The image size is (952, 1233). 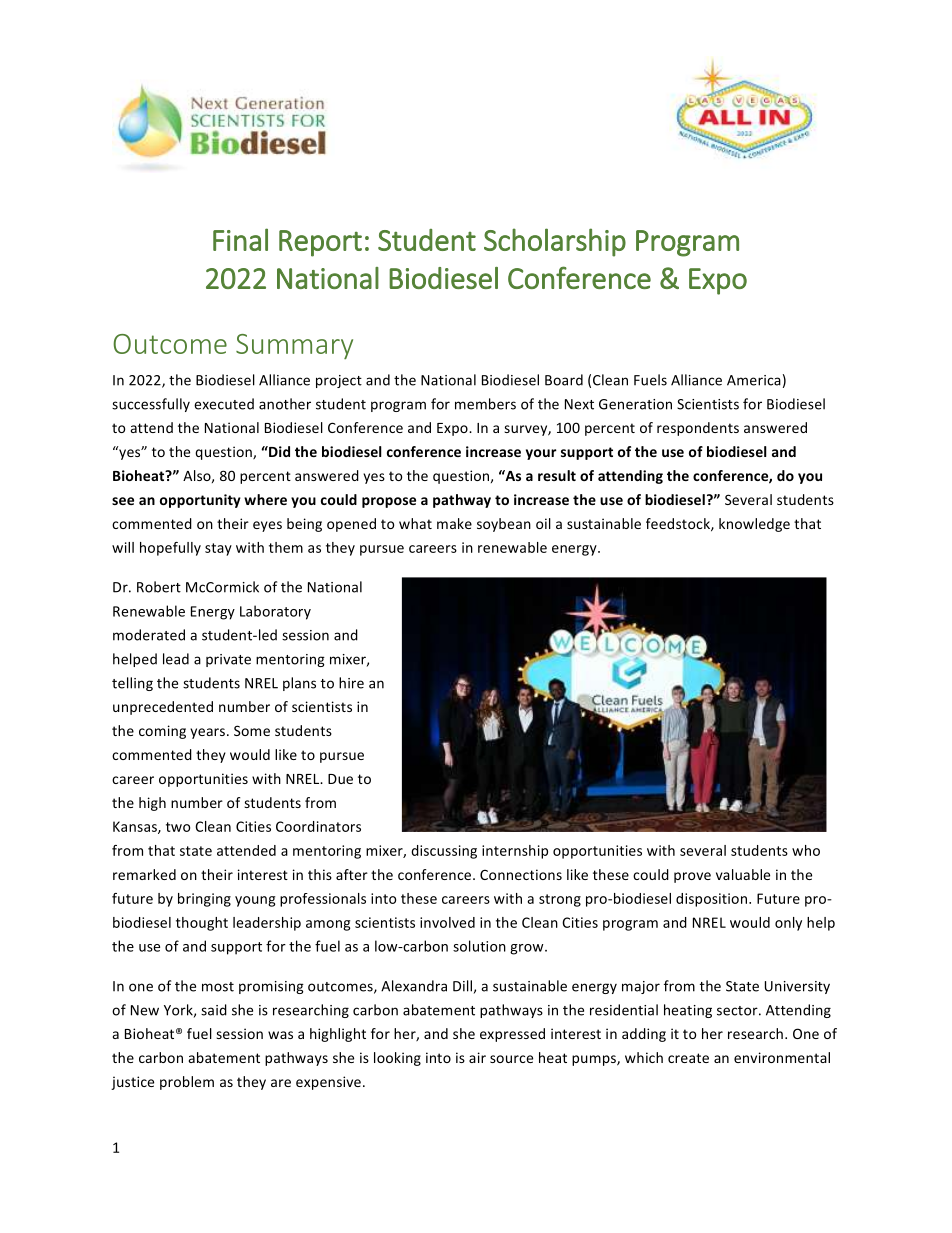 I want to click on knowledge, so click(x=754, y=525).
